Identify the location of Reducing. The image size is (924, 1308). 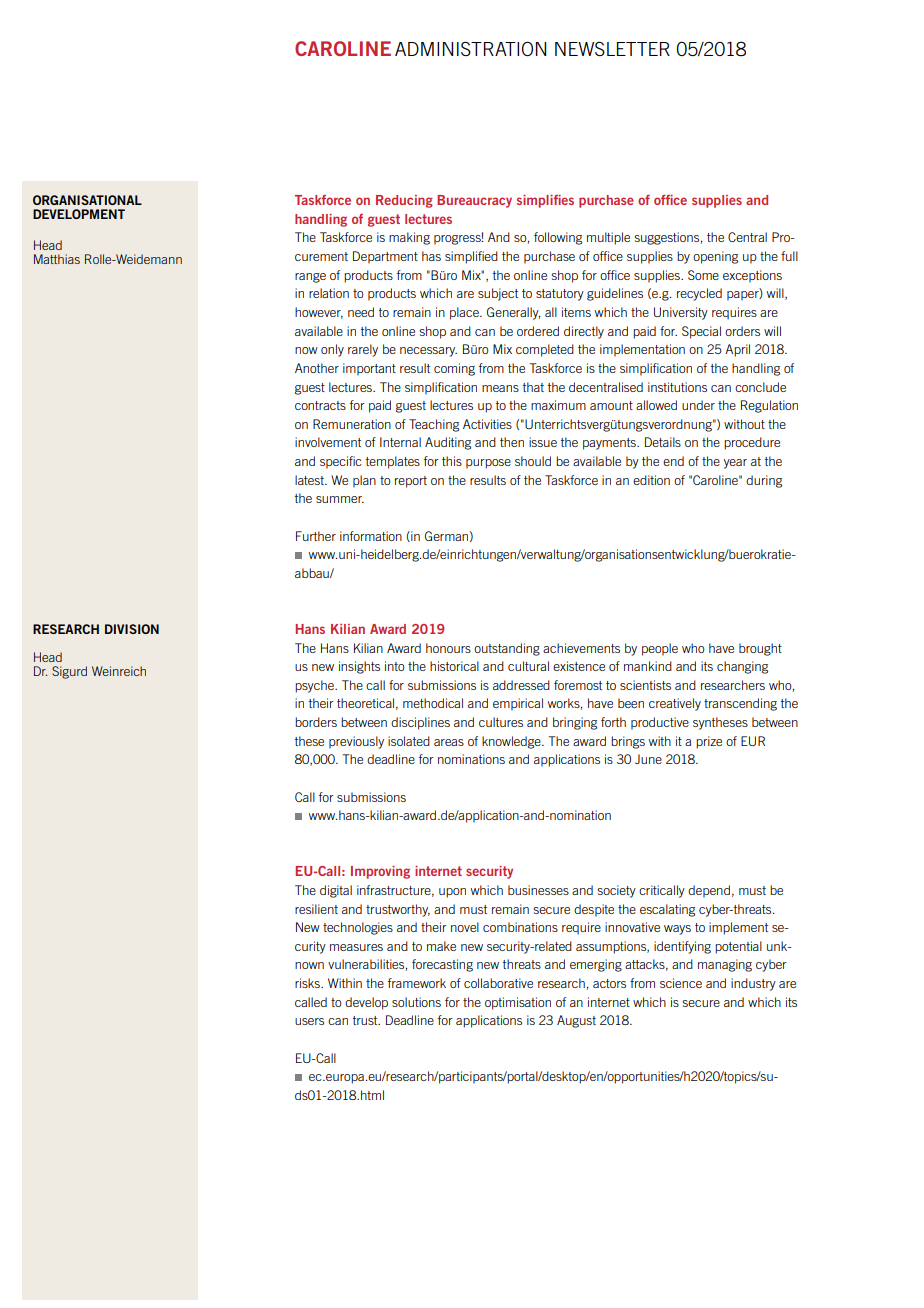
(404, 201).
